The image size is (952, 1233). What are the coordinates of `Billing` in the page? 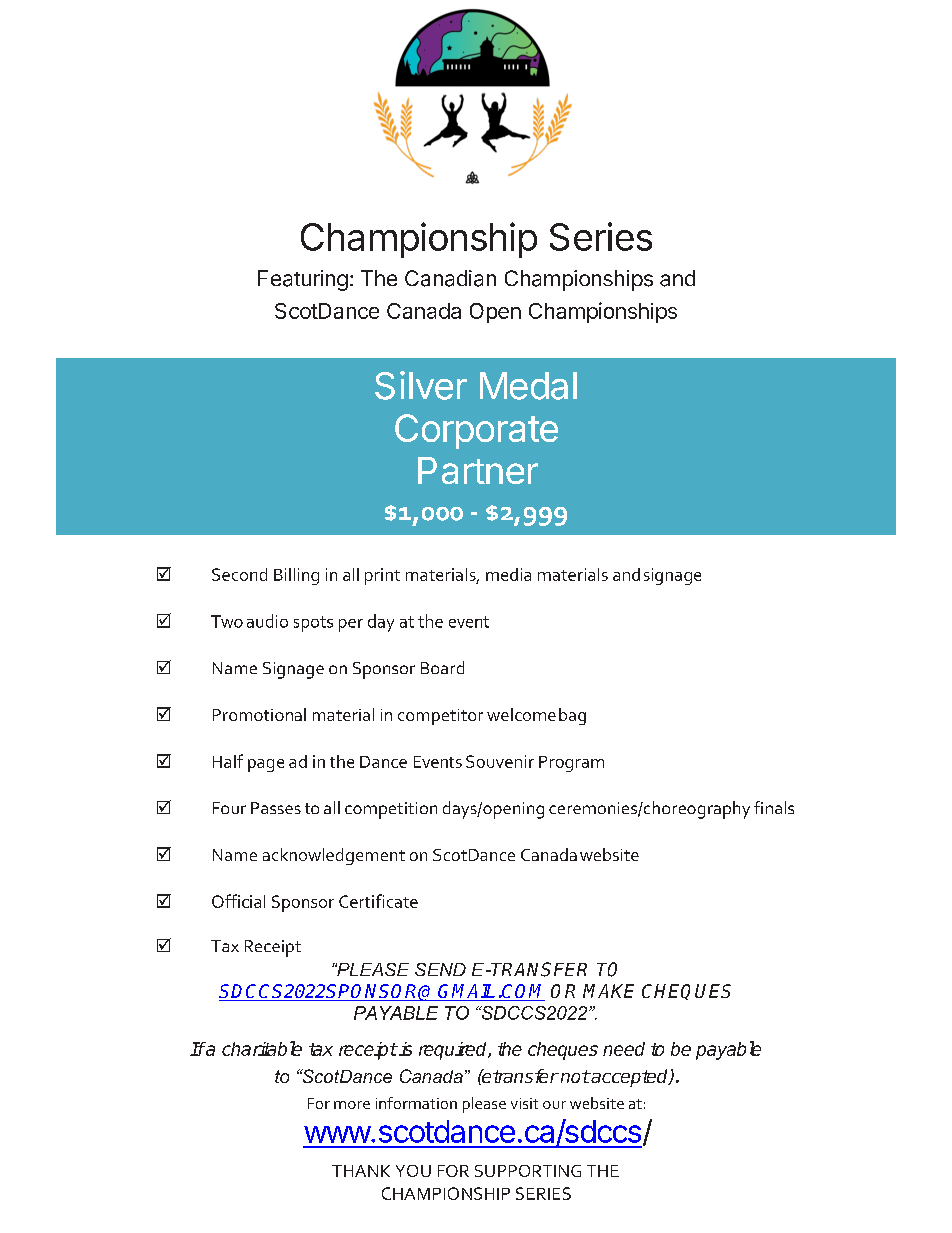 It's located at (296, 576).
